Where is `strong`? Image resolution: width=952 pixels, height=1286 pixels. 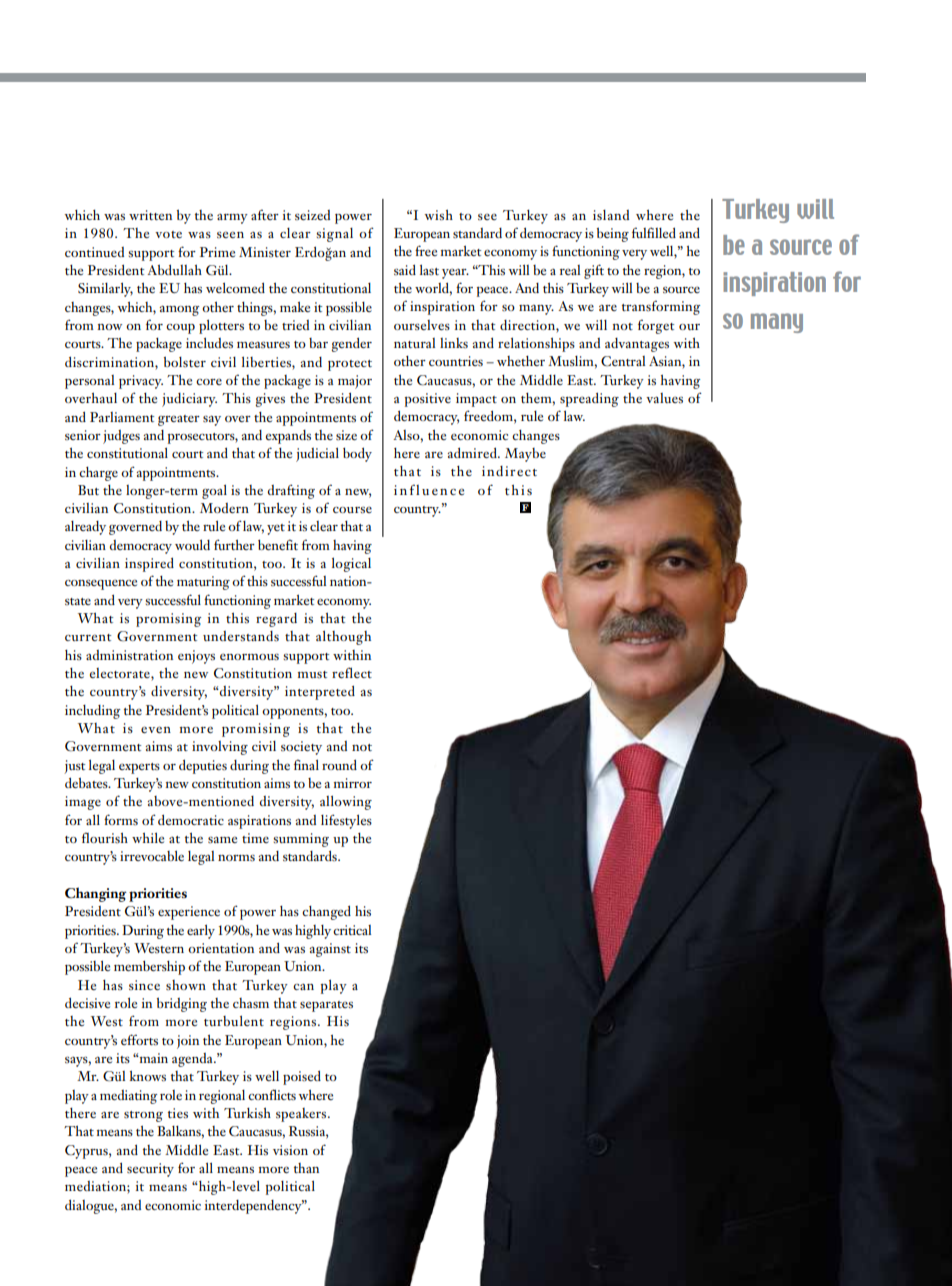 strong is located at coordinates (143, 1116).
